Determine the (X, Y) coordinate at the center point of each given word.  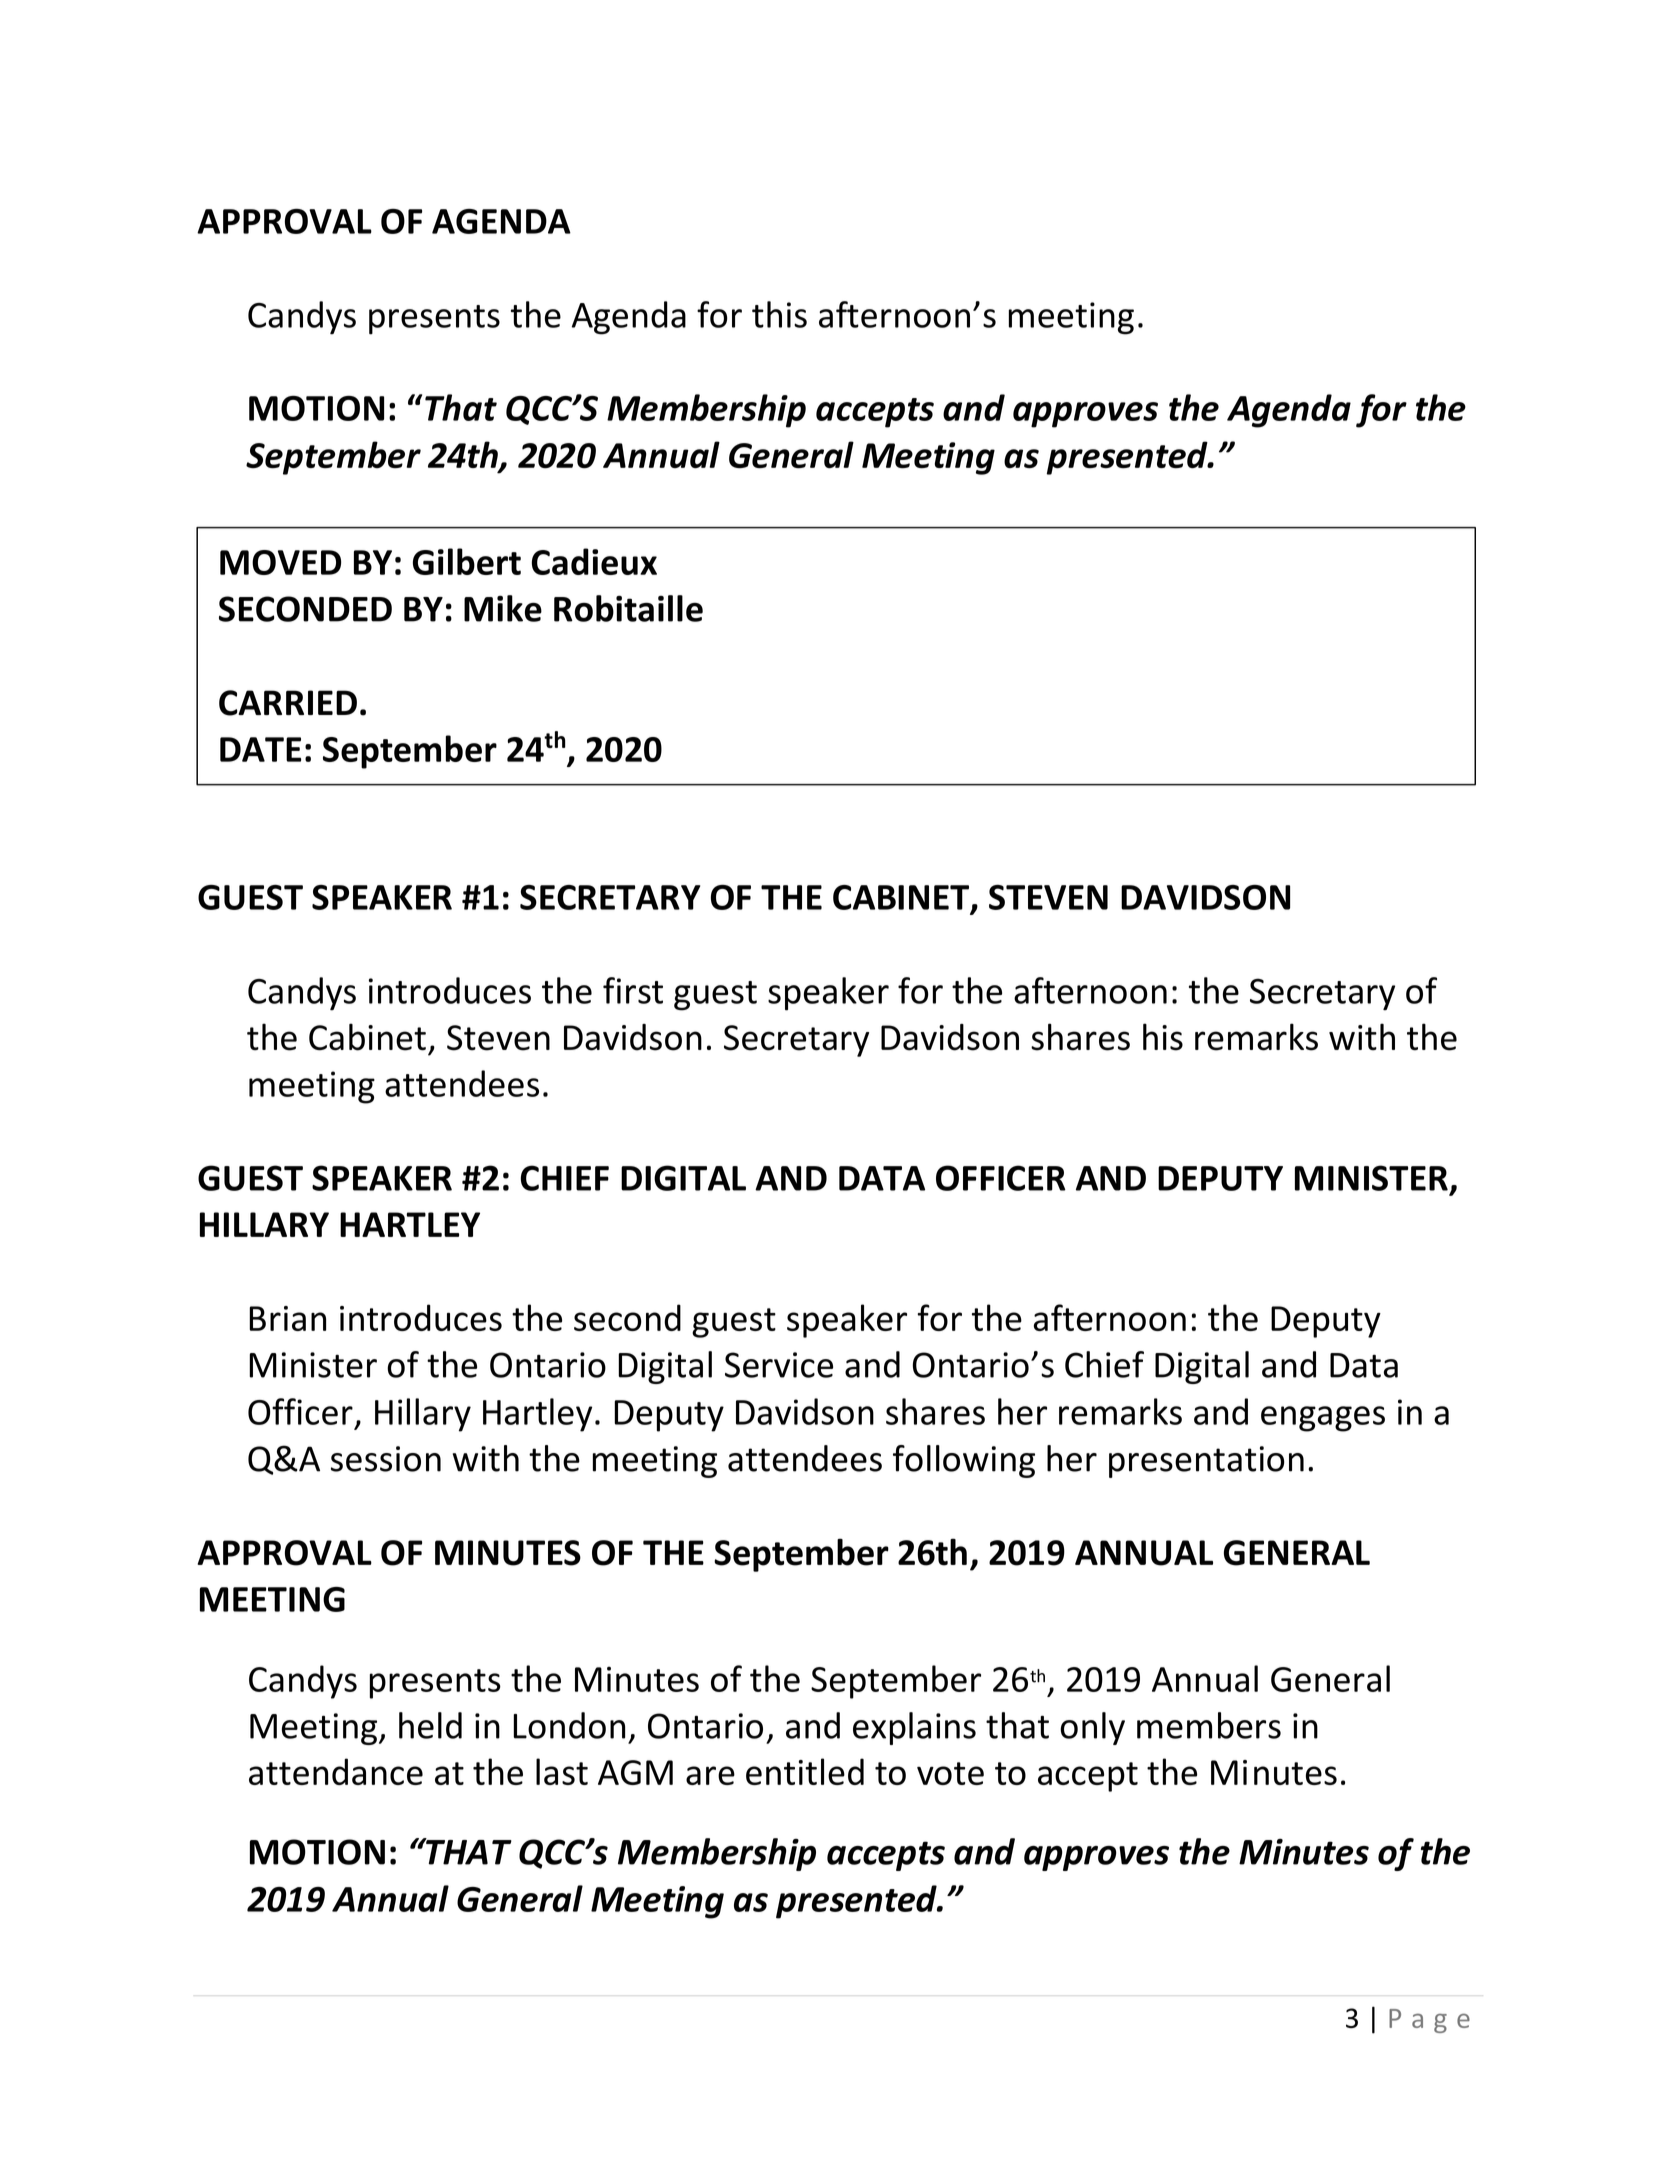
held (430, 1725)
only (1092, 1728)
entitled (805, 1771)
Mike (503, 608)
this (779, 314)
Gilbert (467, 561)
